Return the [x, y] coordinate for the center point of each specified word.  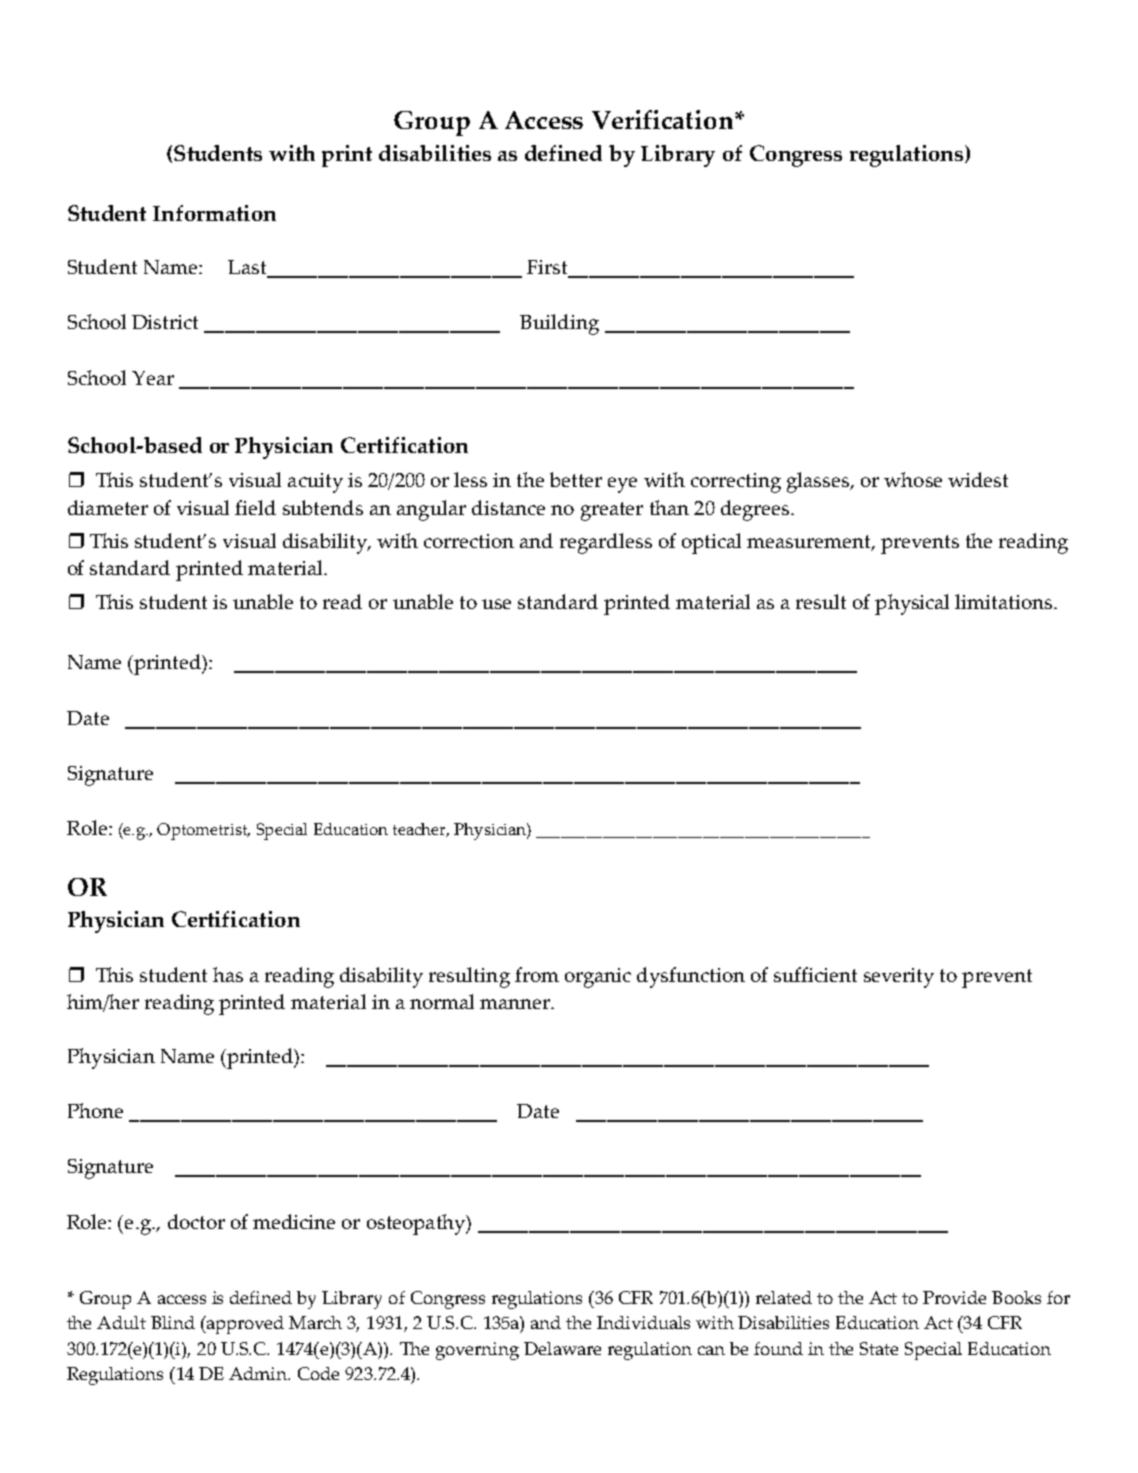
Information [214, 213]
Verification [664, 119]
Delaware [562, 1348]
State [879, 1348]
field [255, 507]
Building [559, 324]
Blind [173, 1322]
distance [508, 507]
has [228, 974]
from [537, 974]
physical [912, 604]
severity [899, 978]
